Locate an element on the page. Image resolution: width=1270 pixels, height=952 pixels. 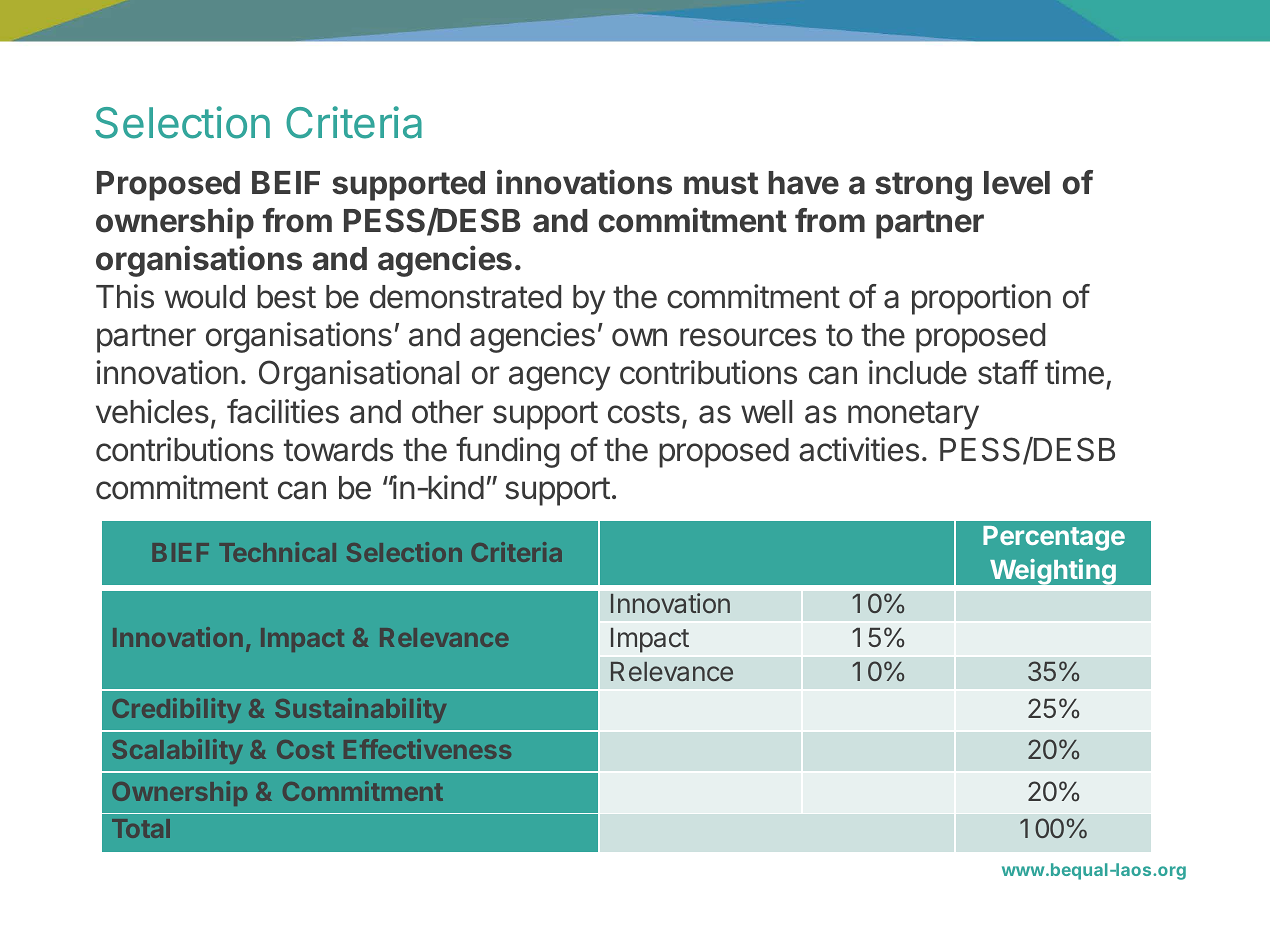
Effectiveness is located at coordinates (427, 749).
